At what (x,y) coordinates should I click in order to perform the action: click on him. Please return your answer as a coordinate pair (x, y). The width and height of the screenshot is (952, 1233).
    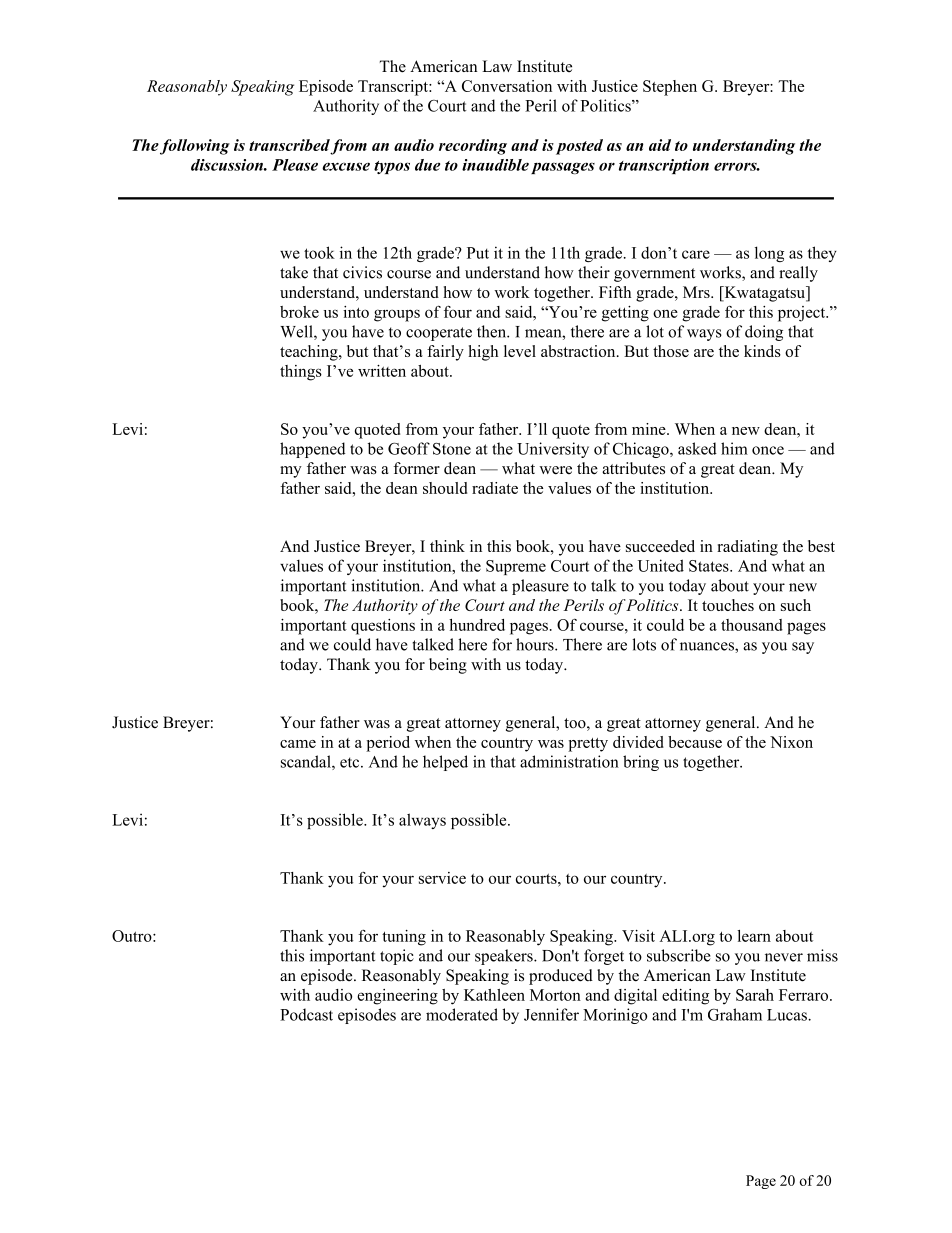
    Looking at the image, I should click on (734, 448).
